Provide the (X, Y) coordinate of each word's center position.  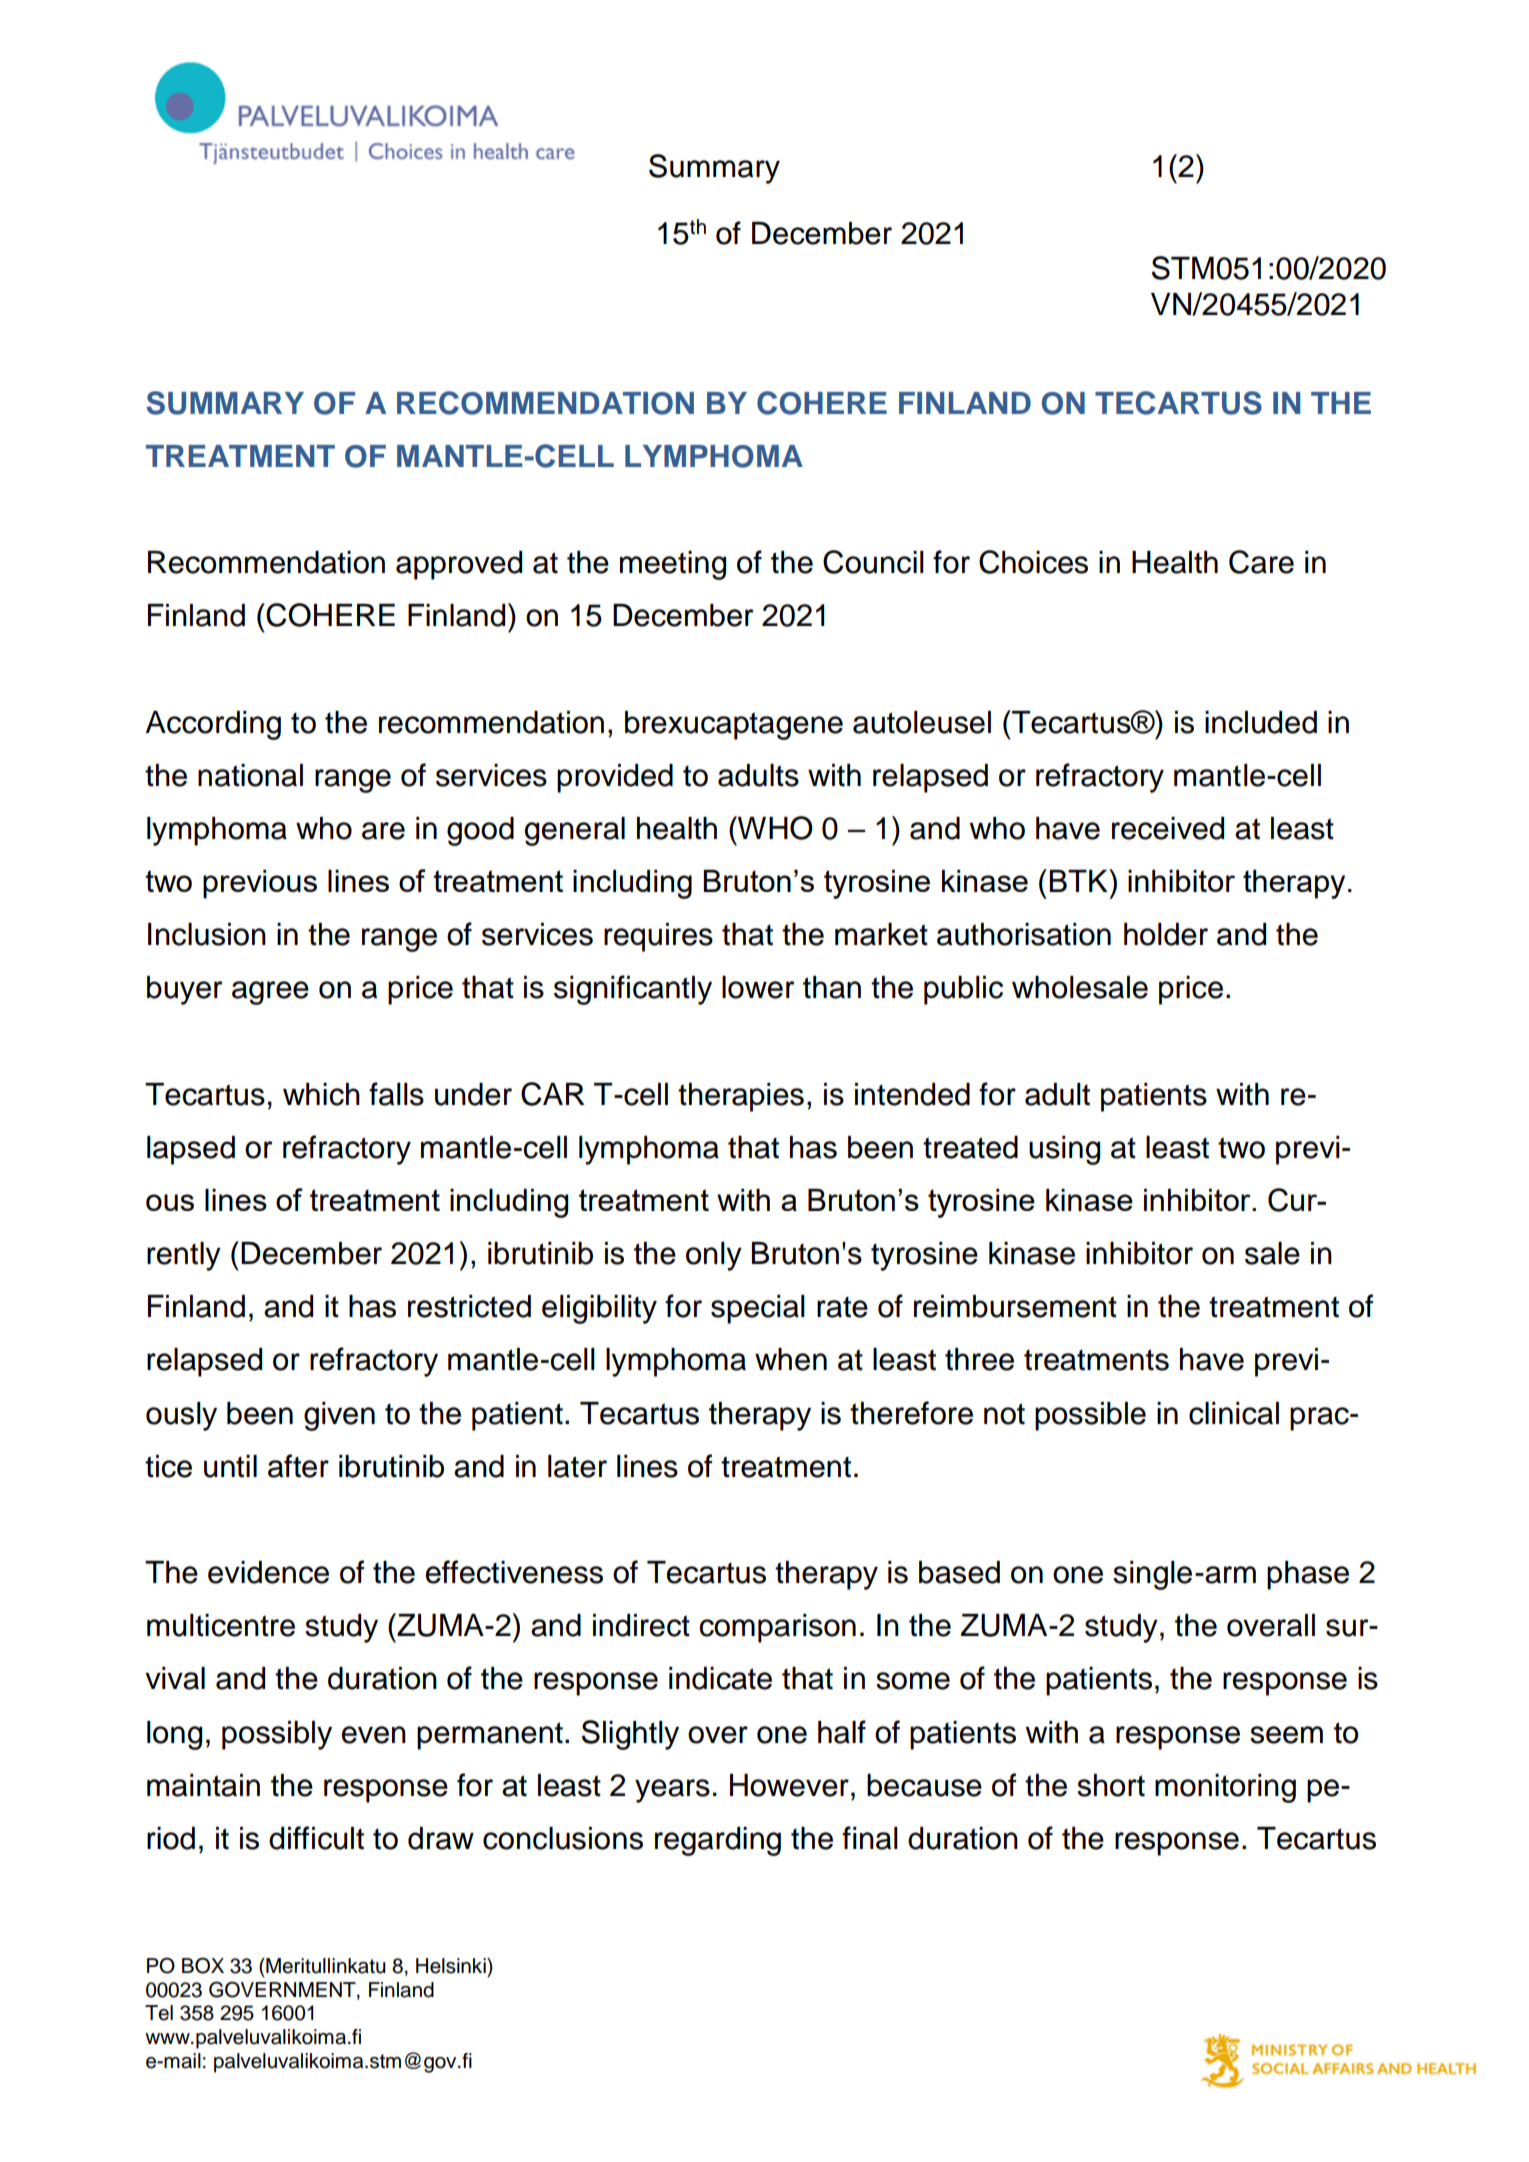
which (321, 1094)
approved (459, 565)
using (1064, 1150)
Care (1261, 562)
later (577, 1466)
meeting (673, 565)
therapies (741, 1097)
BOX (203, 1965)
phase (1308, 1575)
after (298, 1466)
